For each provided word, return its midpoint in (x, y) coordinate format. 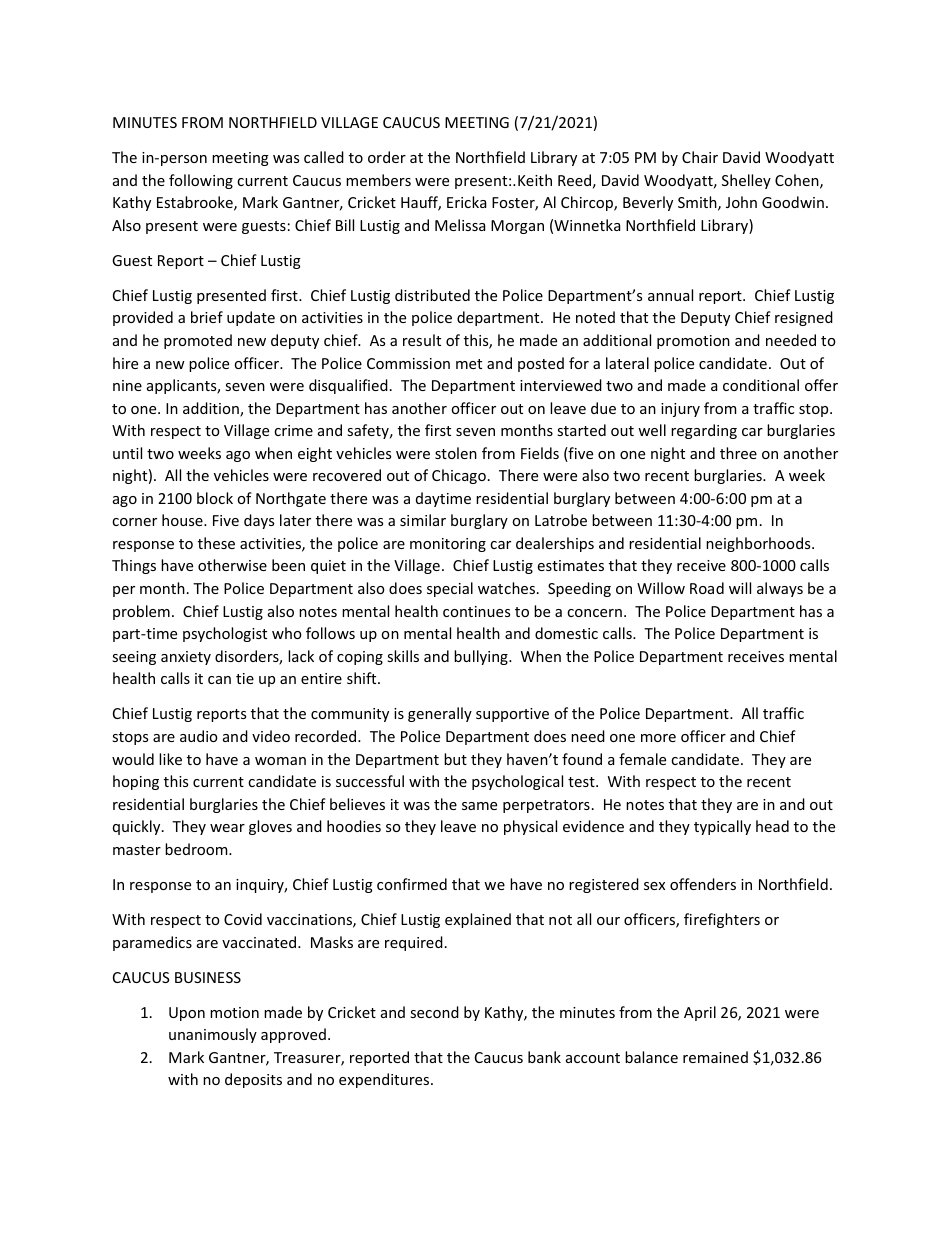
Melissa (460, 225)
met (469, 364)
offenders (703, 884)
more (658, 738)
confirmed (412, 884)
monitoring (448, 545)
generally (440, 714)
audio (199, 736)
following (201, 181)
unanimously (213, 1035)
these (216, 543)
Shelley (746, 181)
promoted (198, 341)
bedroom (197, 849)
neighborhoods (759, 544)
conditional (761, 385)
